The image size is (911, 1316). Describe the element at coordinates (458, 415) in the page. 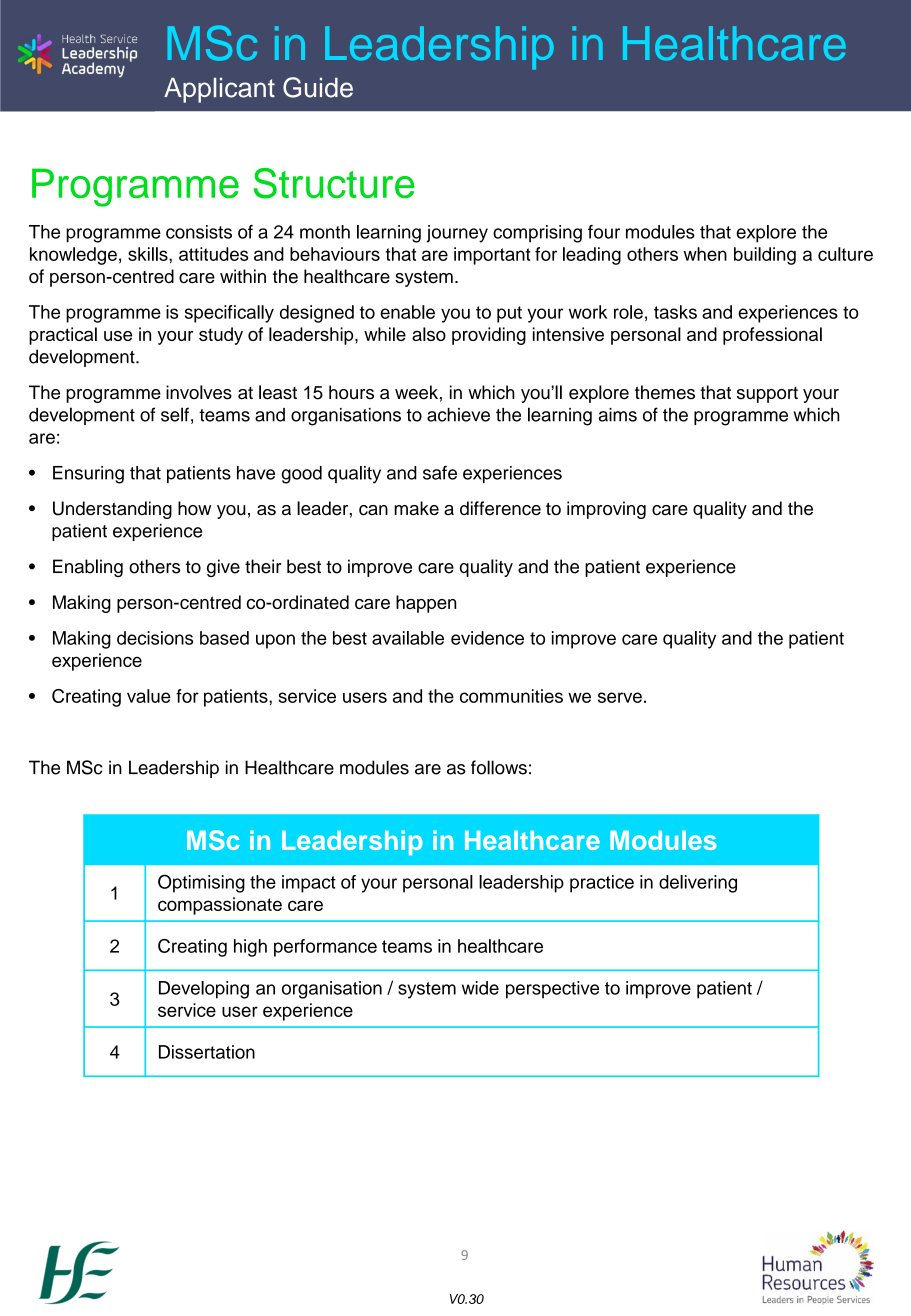

I see `achieve` at that location.
